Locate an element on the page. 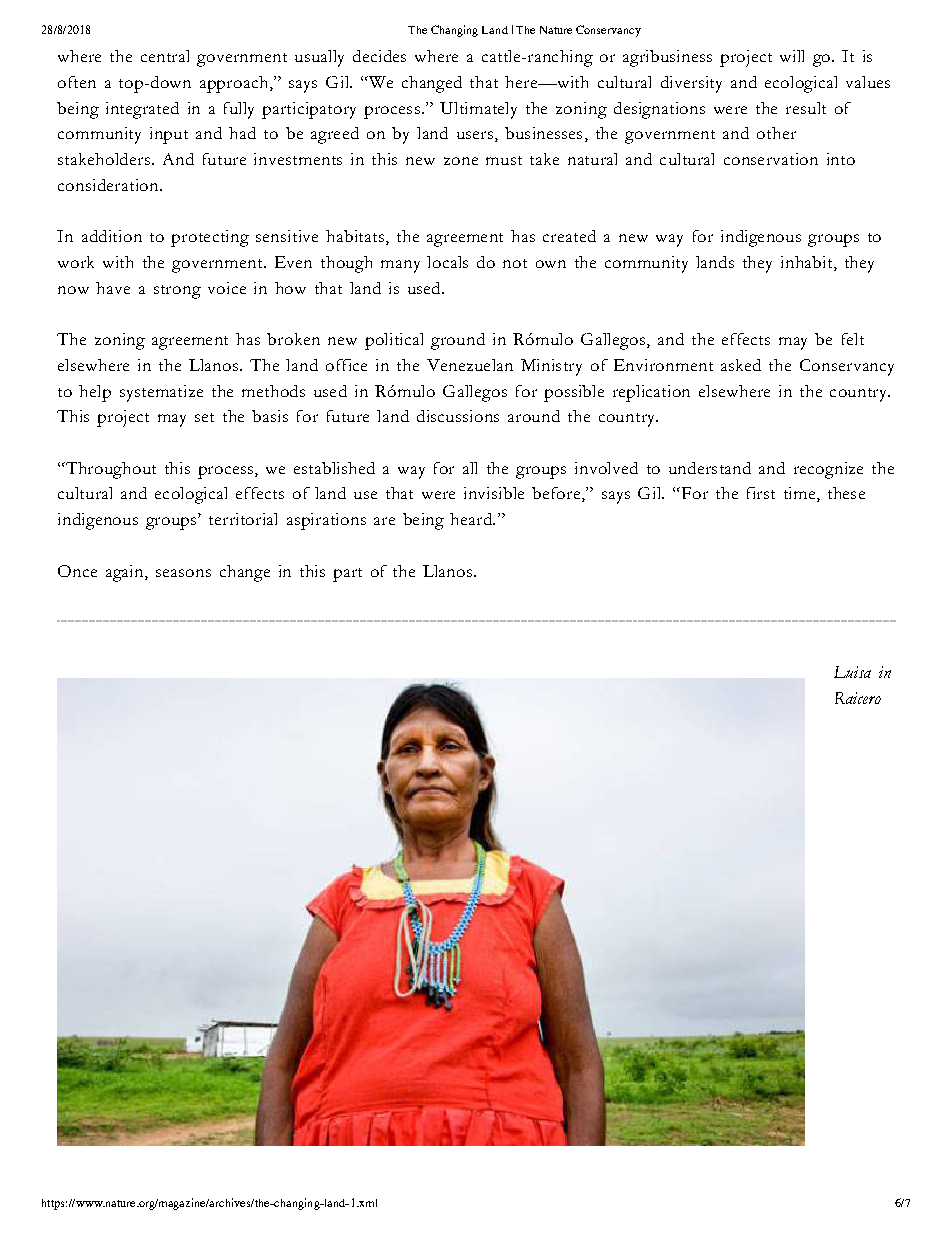  recognize is located at coordinates (828, 470).
